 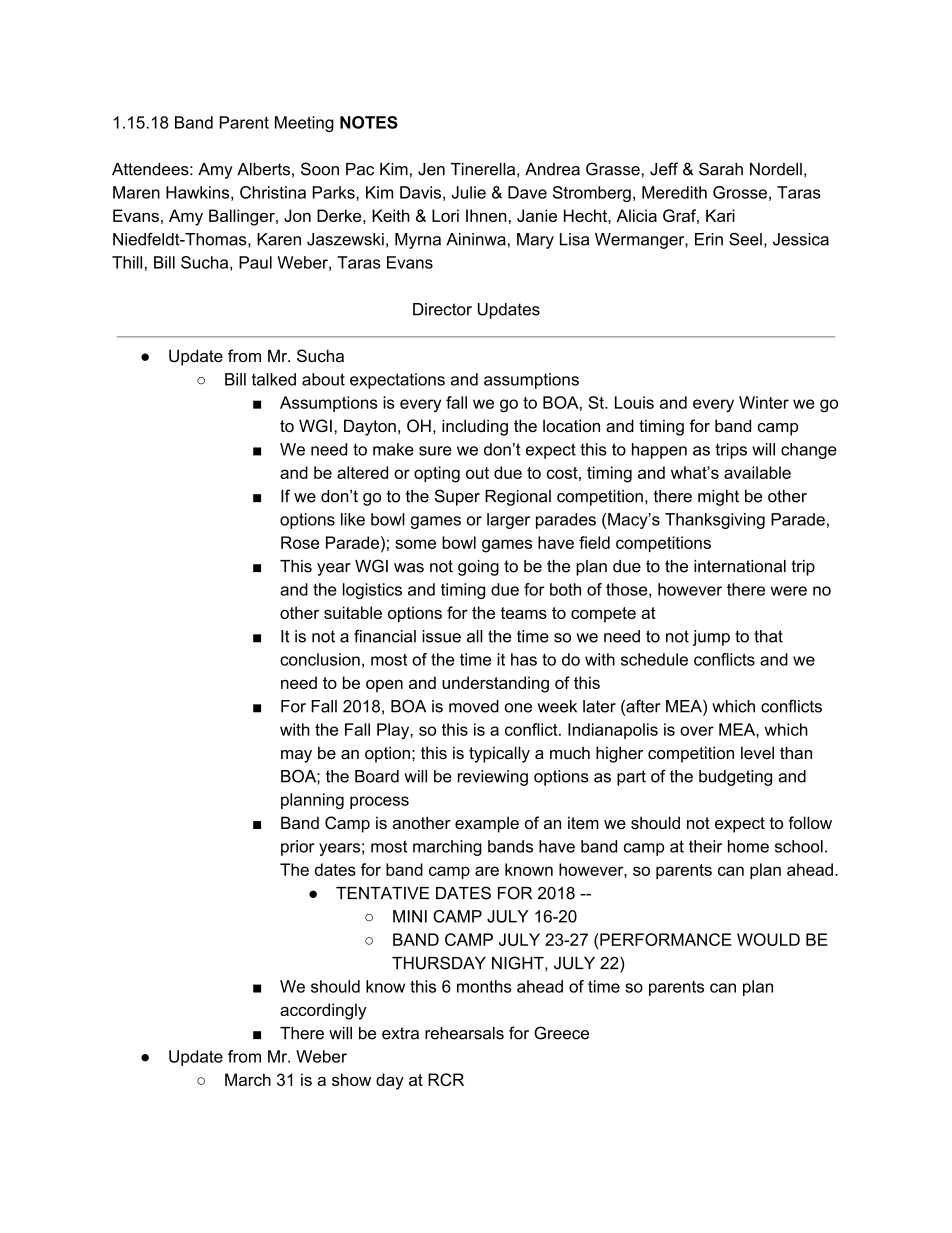 What do you see at coordinates (475, 427) in the screenshot?
I see `including` at bounding box center [475, 427].
